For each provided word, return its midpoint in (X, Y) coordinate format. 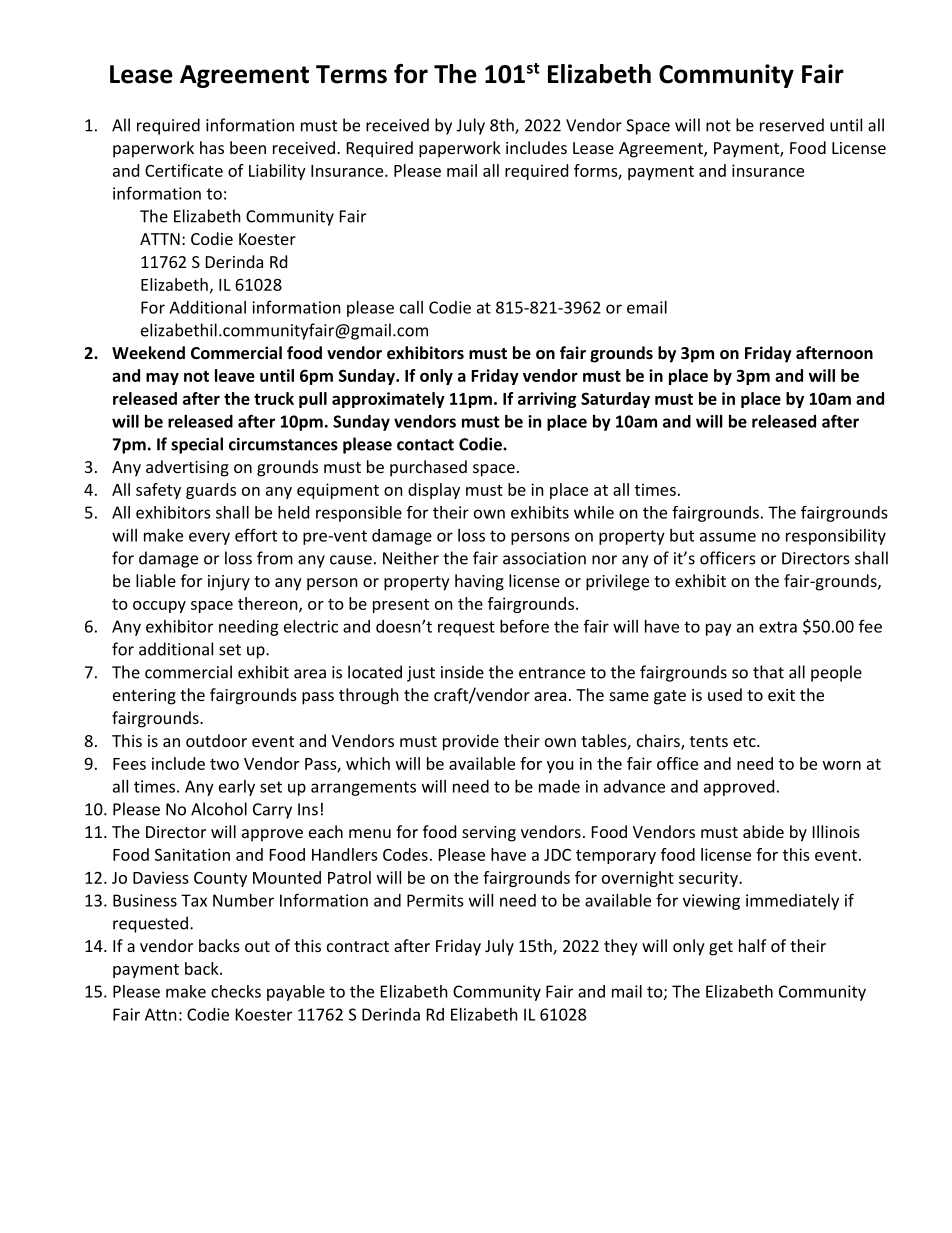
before (524, 626)
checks (236, 991)
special (197, 445)
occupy (159, 607)
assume (728, 537)
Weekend (148, 352)
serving (489, 834)
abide (763, 831)
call (411, 307)
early (237, 788)
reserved (792, 125)
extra (778, 627)
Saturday (615, 400)
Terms (351, 74)
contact (425, 445)
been (248, 147)
